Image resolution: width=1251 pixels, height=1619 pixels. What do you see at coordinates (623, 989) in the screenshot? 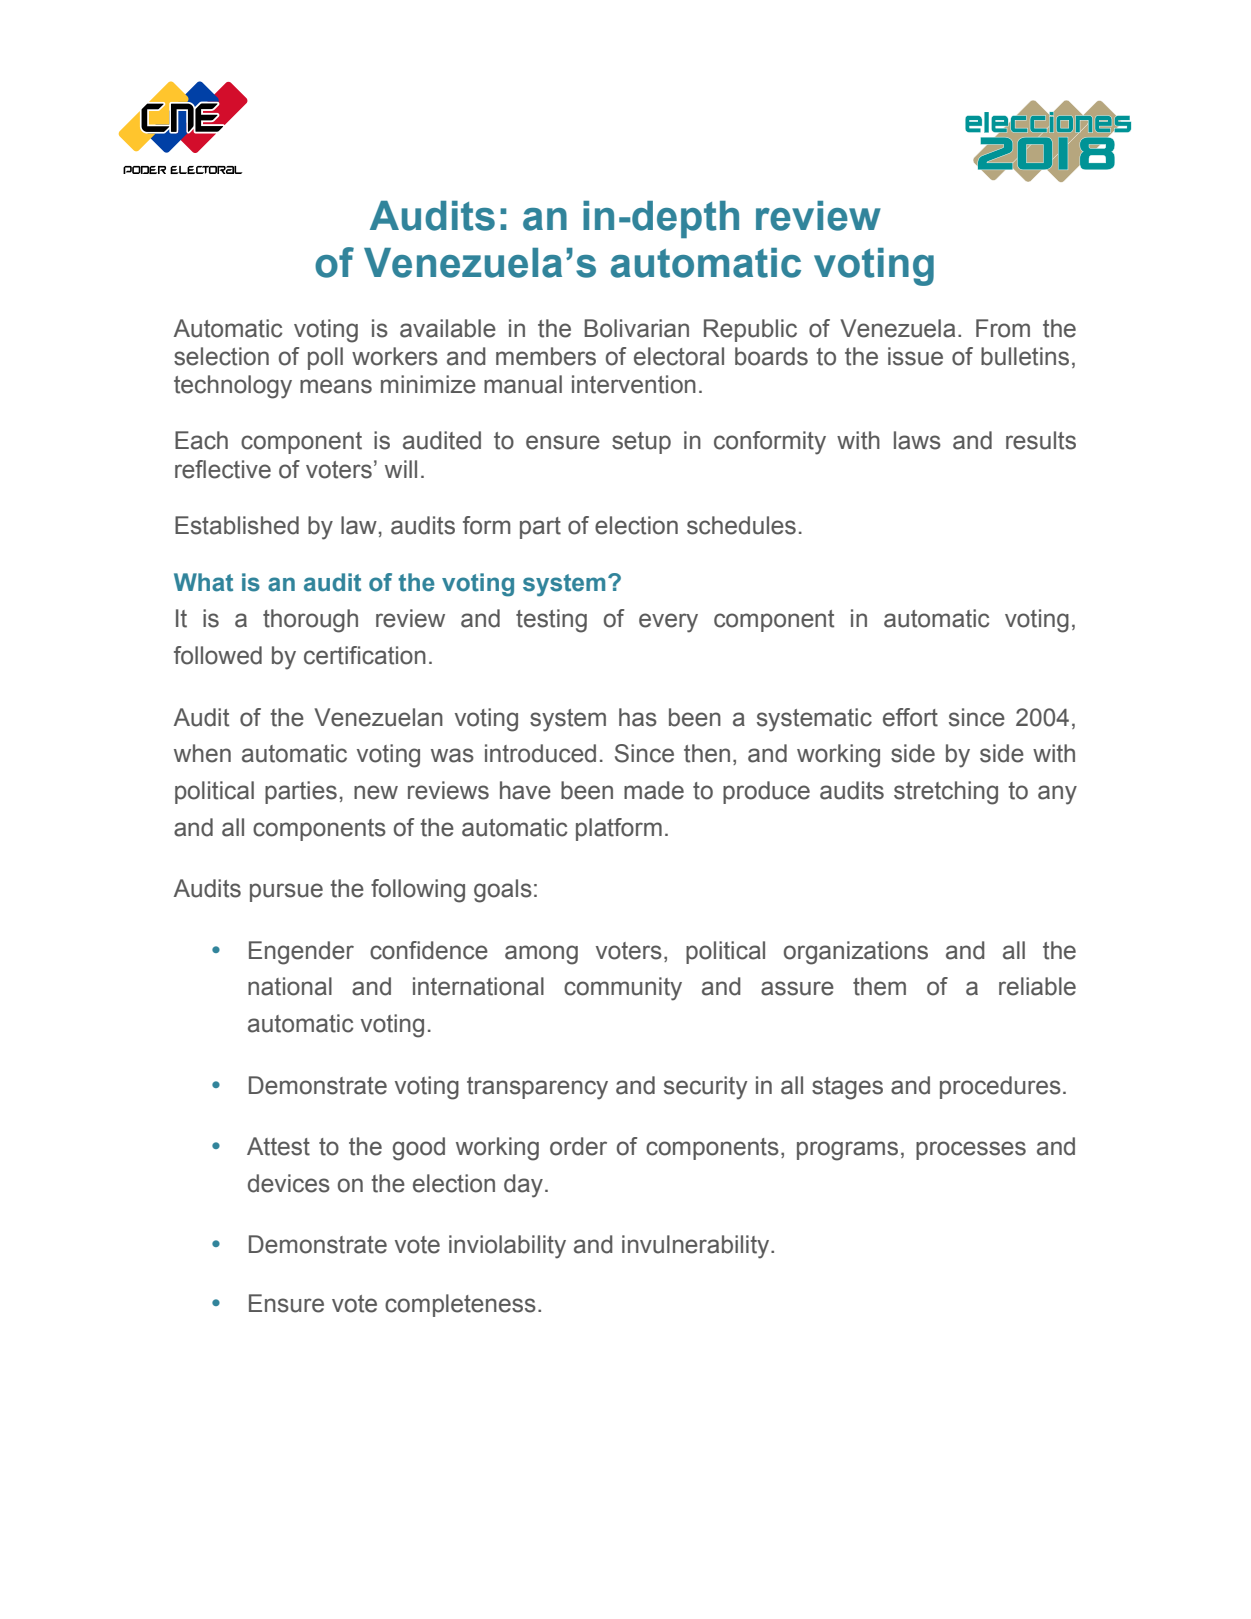
I see `community` at bounding box center [623, 989].
